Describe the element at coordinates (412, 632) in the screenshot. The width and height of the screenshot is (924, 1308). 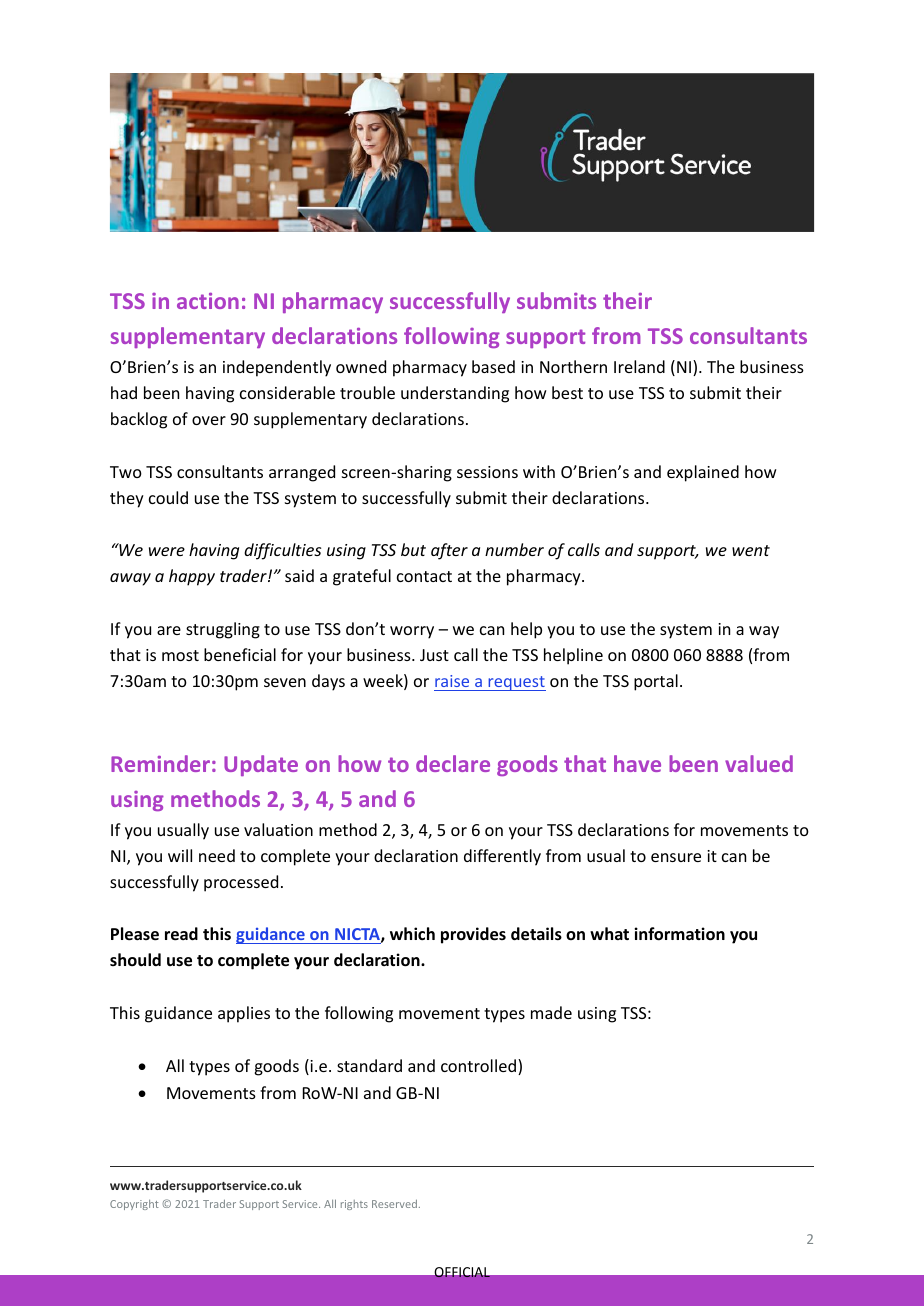
I see `worry` at that location.
